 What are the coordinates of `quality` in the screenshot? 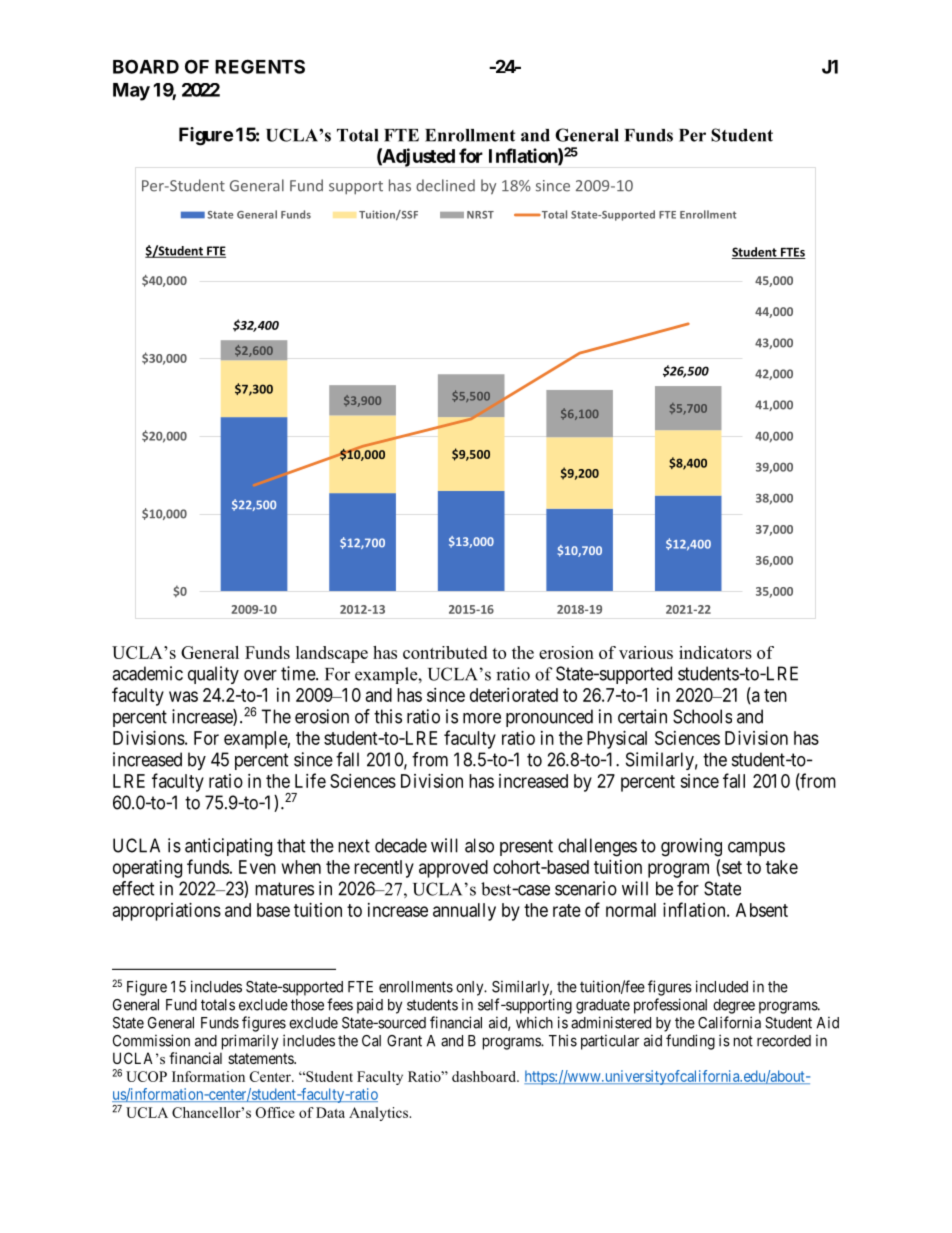 It's located at (213, 675).
